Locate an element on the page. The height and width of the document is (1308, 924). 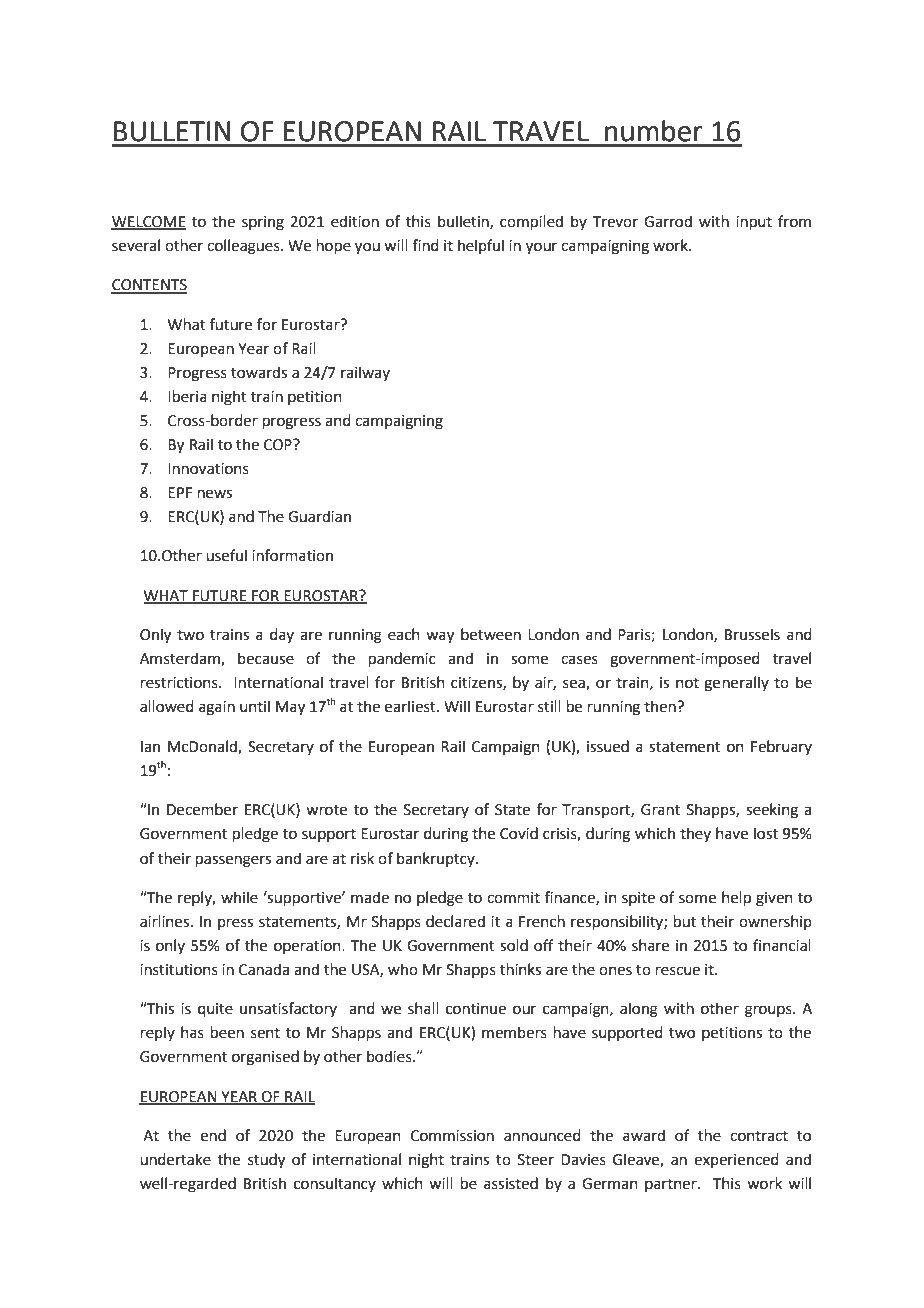
they is located at coordinates (695, 834).
